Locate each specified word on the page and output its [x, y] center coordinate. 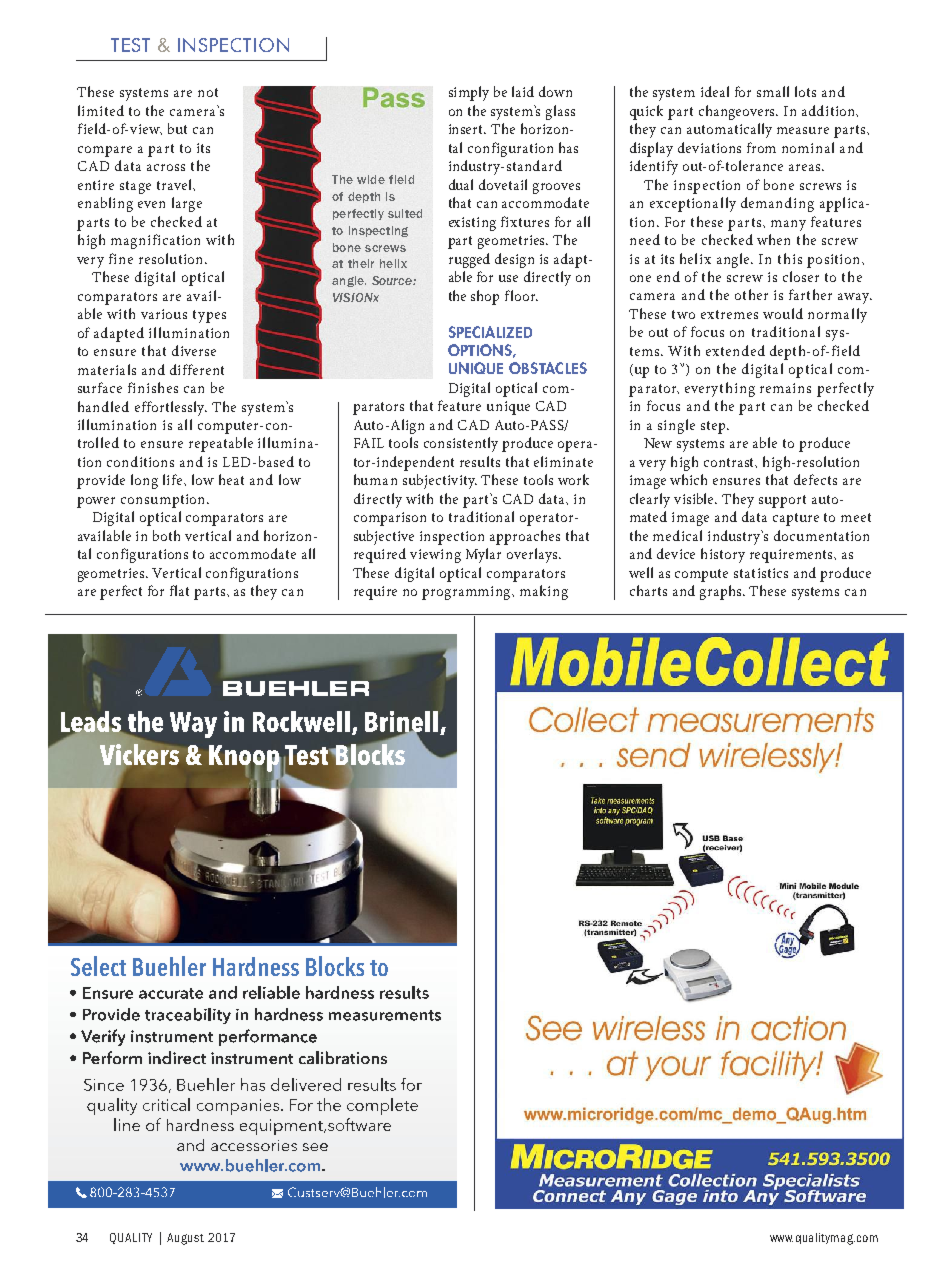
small [773, 91]
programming [468, 593]
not [208, 92]
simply [469, 93]
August [185, 1239]
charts [648, 590]
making [544, 592]
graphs [722, 592]
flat [179, 590]
